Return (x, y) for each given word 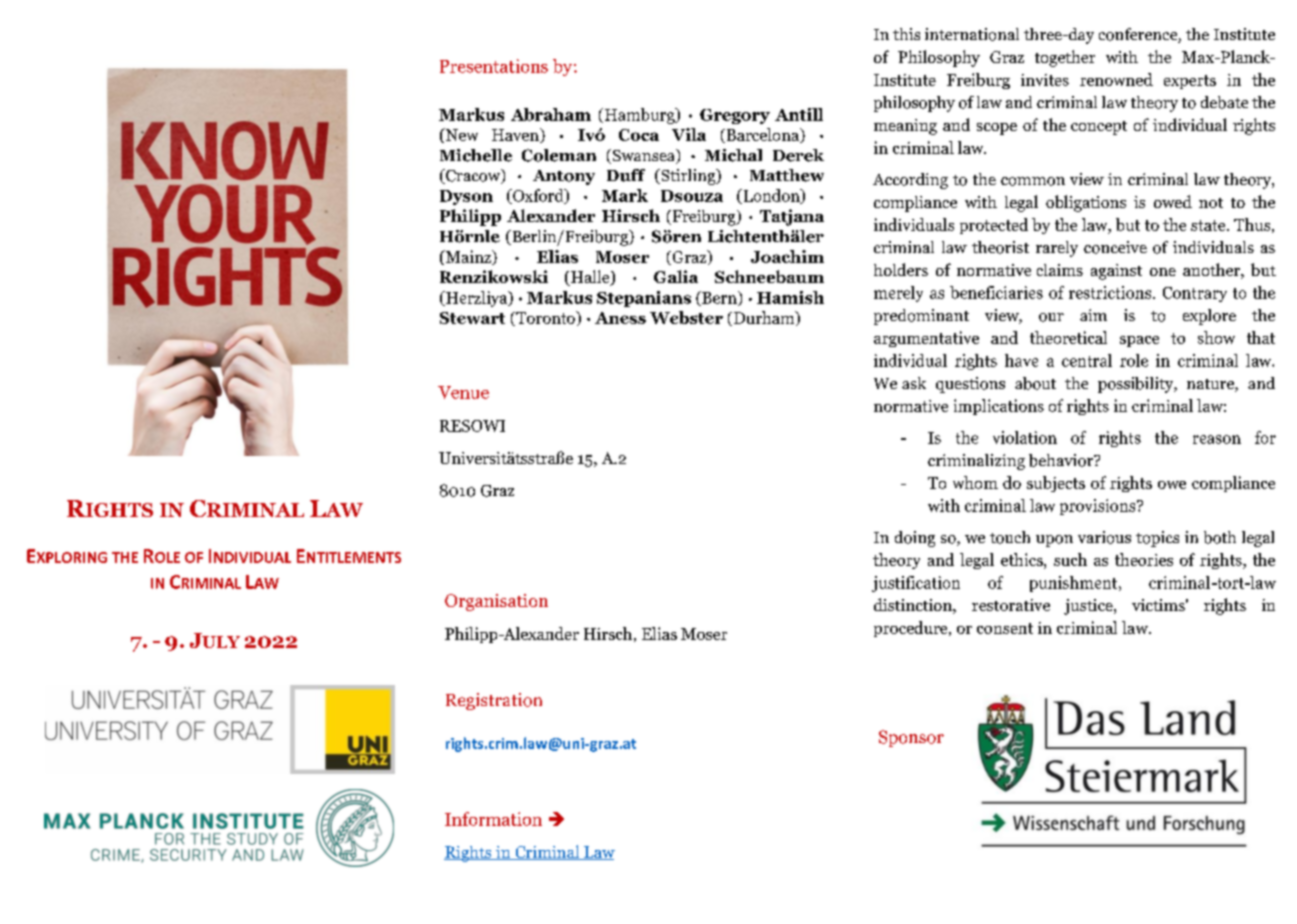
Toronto (545, 318)
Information (493, 819)
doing (915, 539)
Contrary (1195, 294)
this (906, 34)
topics (1157, 539)
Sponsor (911, 738)
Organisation (496, 602)
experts (1190, 82)
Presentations (494, 66)
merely (898, 294)
